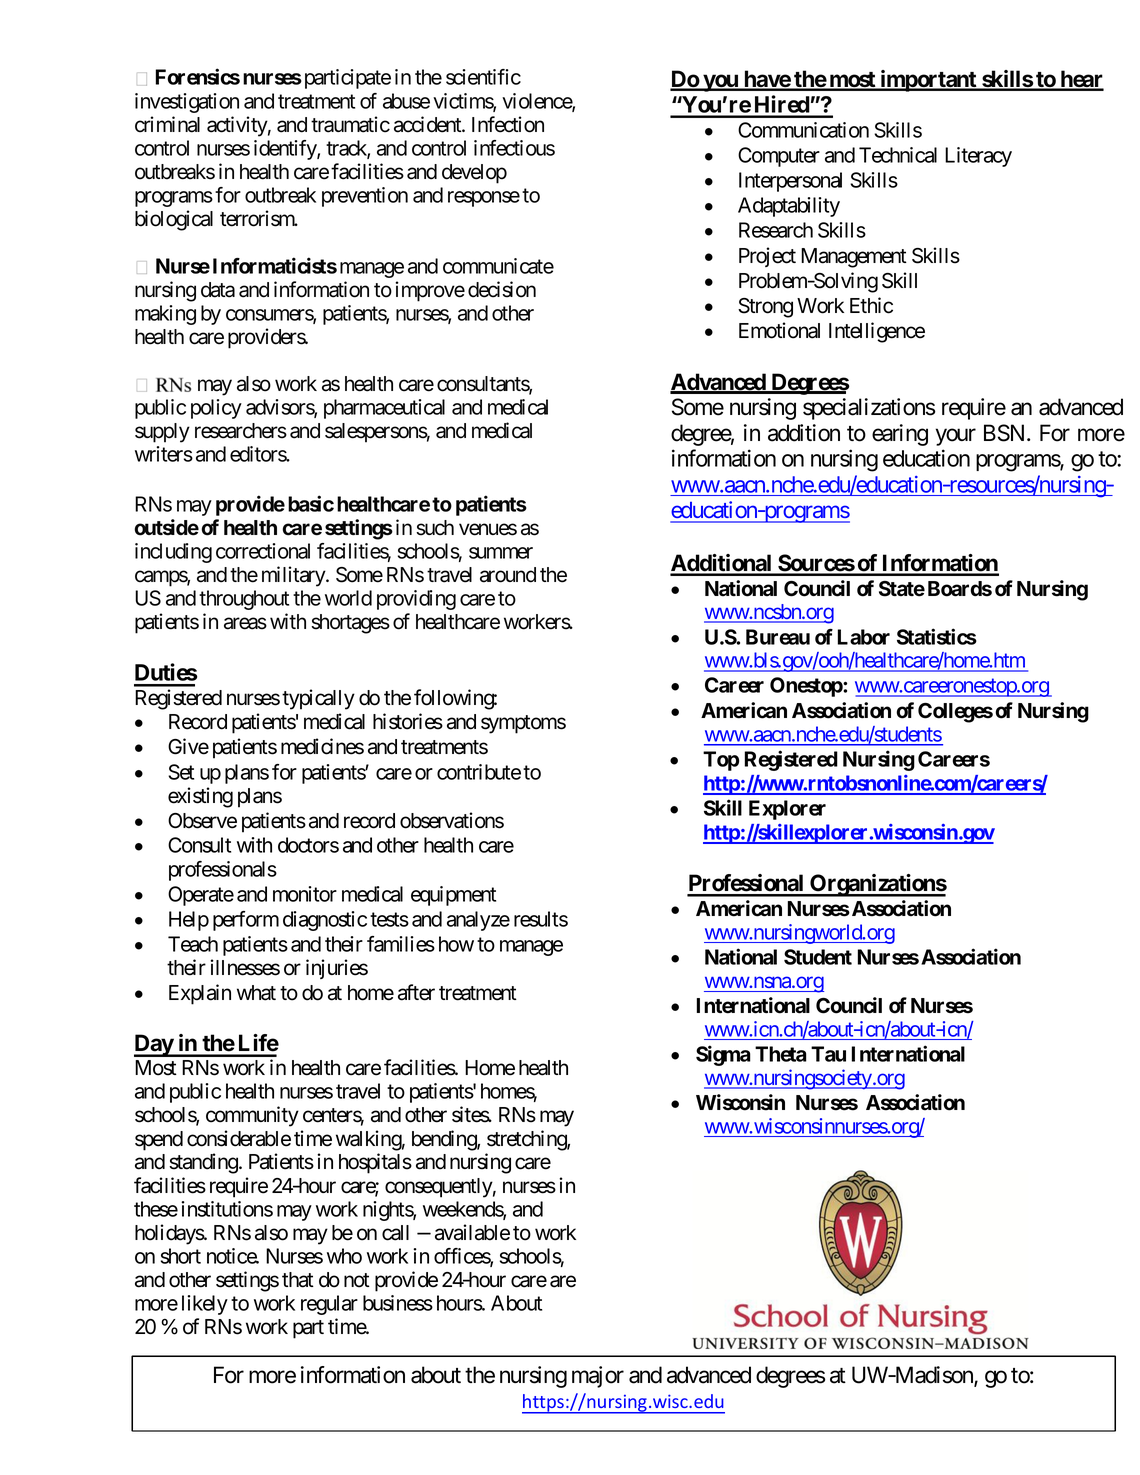 This screenshot has height=1475, width=1140. I want to click on identify, so click(286, 150).
